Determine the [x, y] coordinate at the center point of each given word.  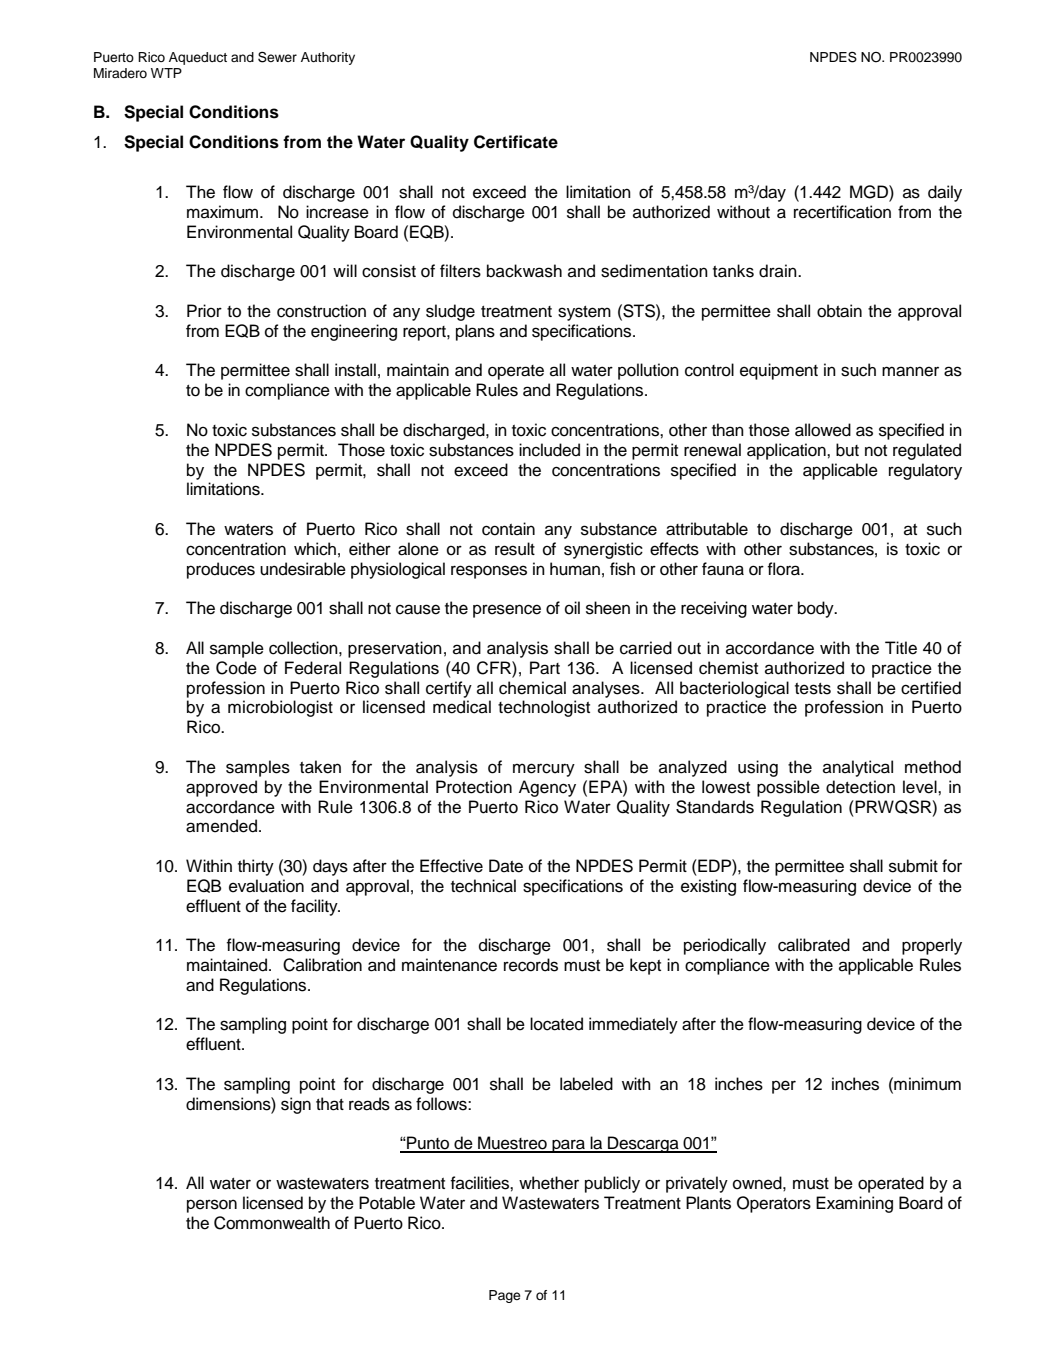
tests [813, 689]
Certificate [516, 142]
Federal [313, 668]
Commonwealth [272, 1223]
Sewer [277, 57]
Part [545, 668]
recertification [842, 212]
